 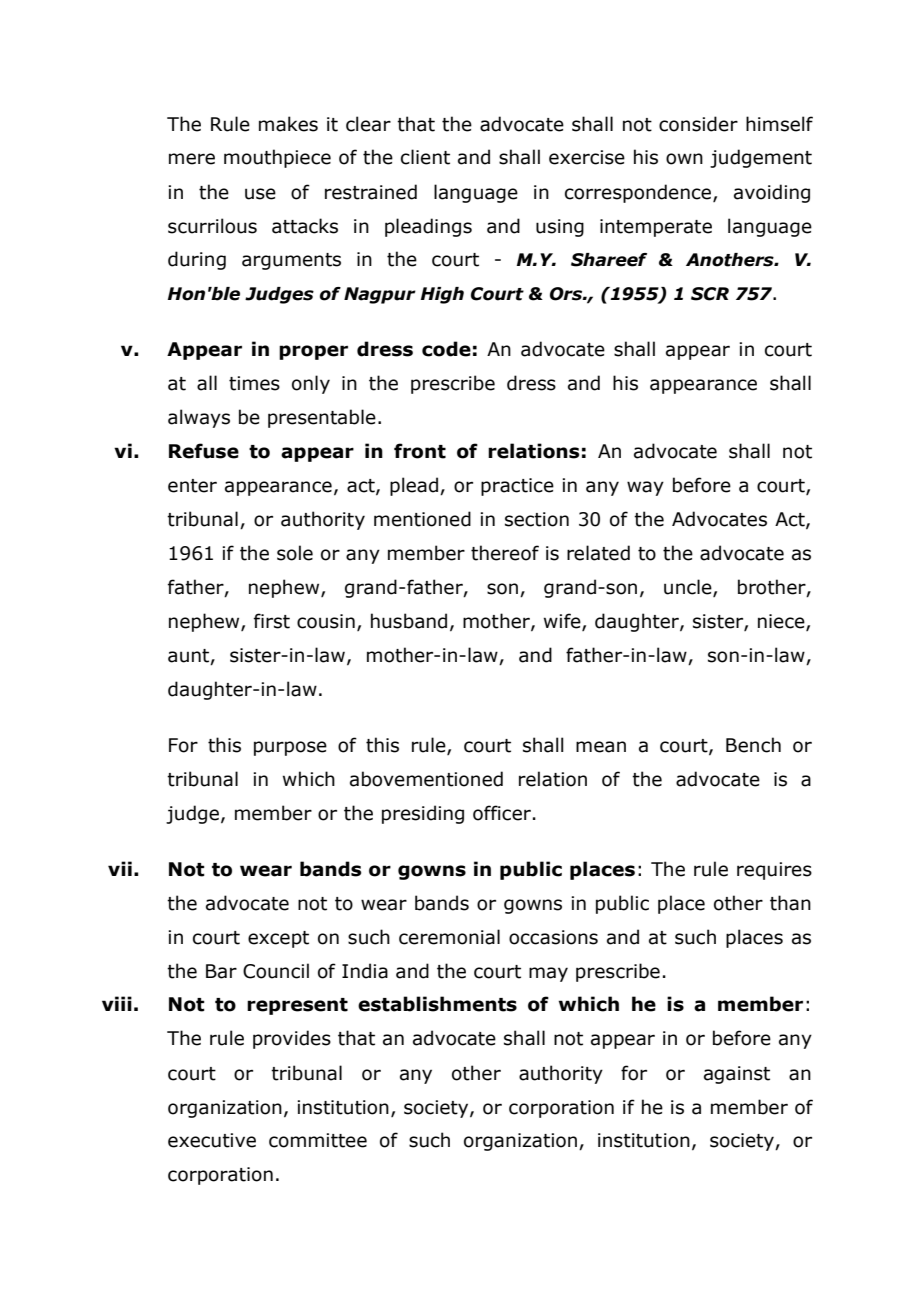 What do you see at coordinates (212, 1140) in the screenshot?
I see `executive` at bounding box center [212, 1140].
